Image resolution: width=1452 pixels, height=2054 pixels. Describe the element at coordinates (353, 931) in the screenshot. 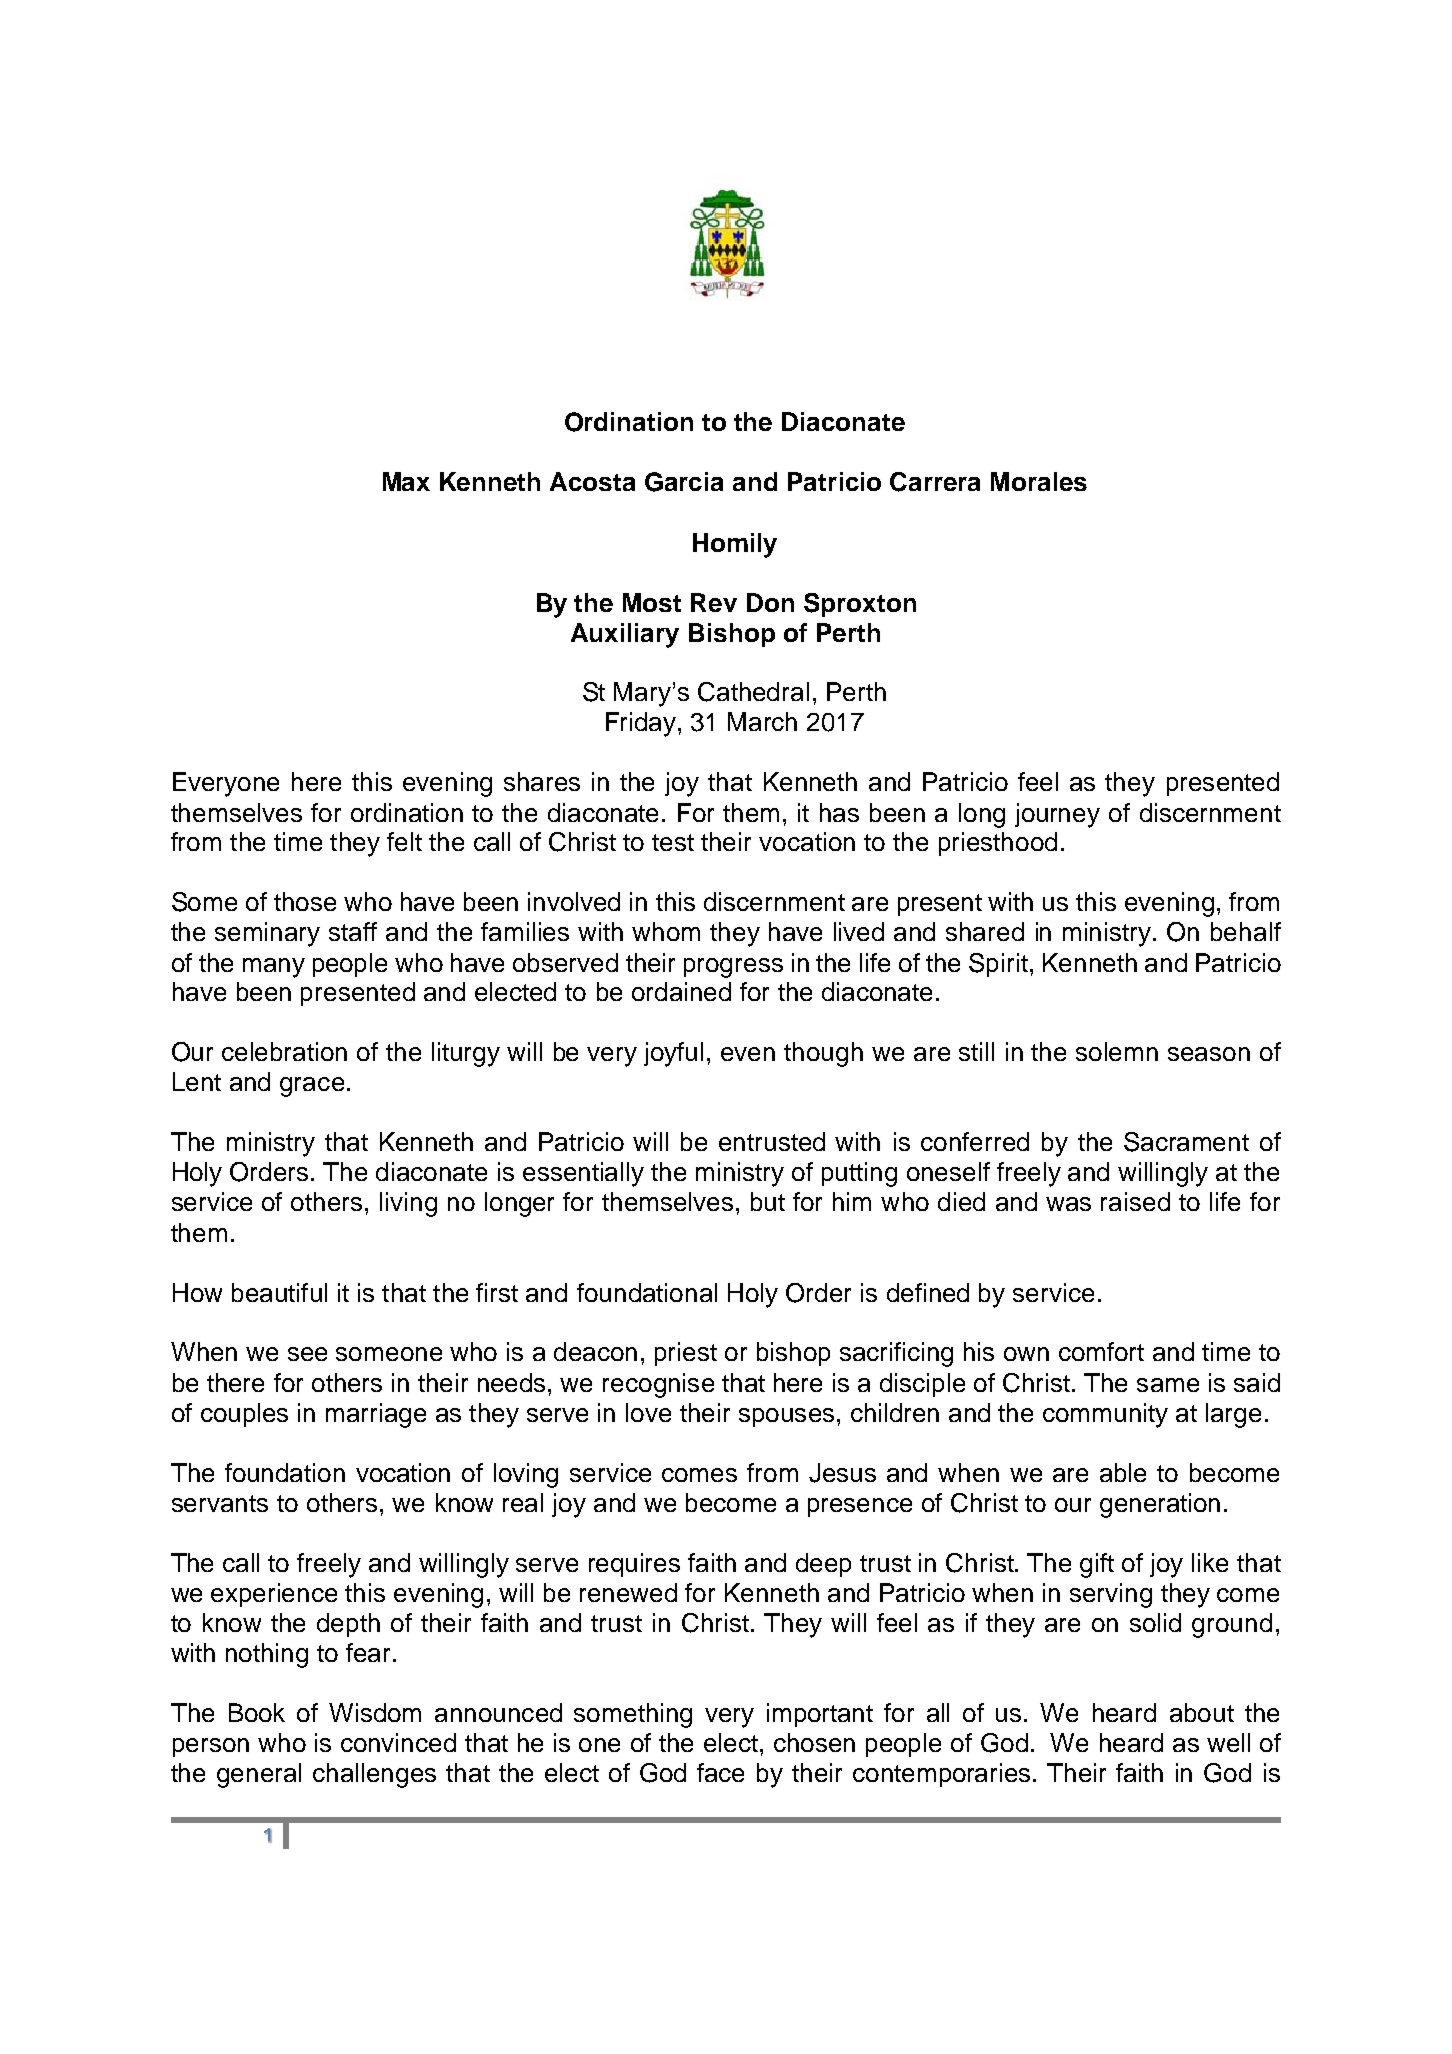

I see `staff` at that location.
